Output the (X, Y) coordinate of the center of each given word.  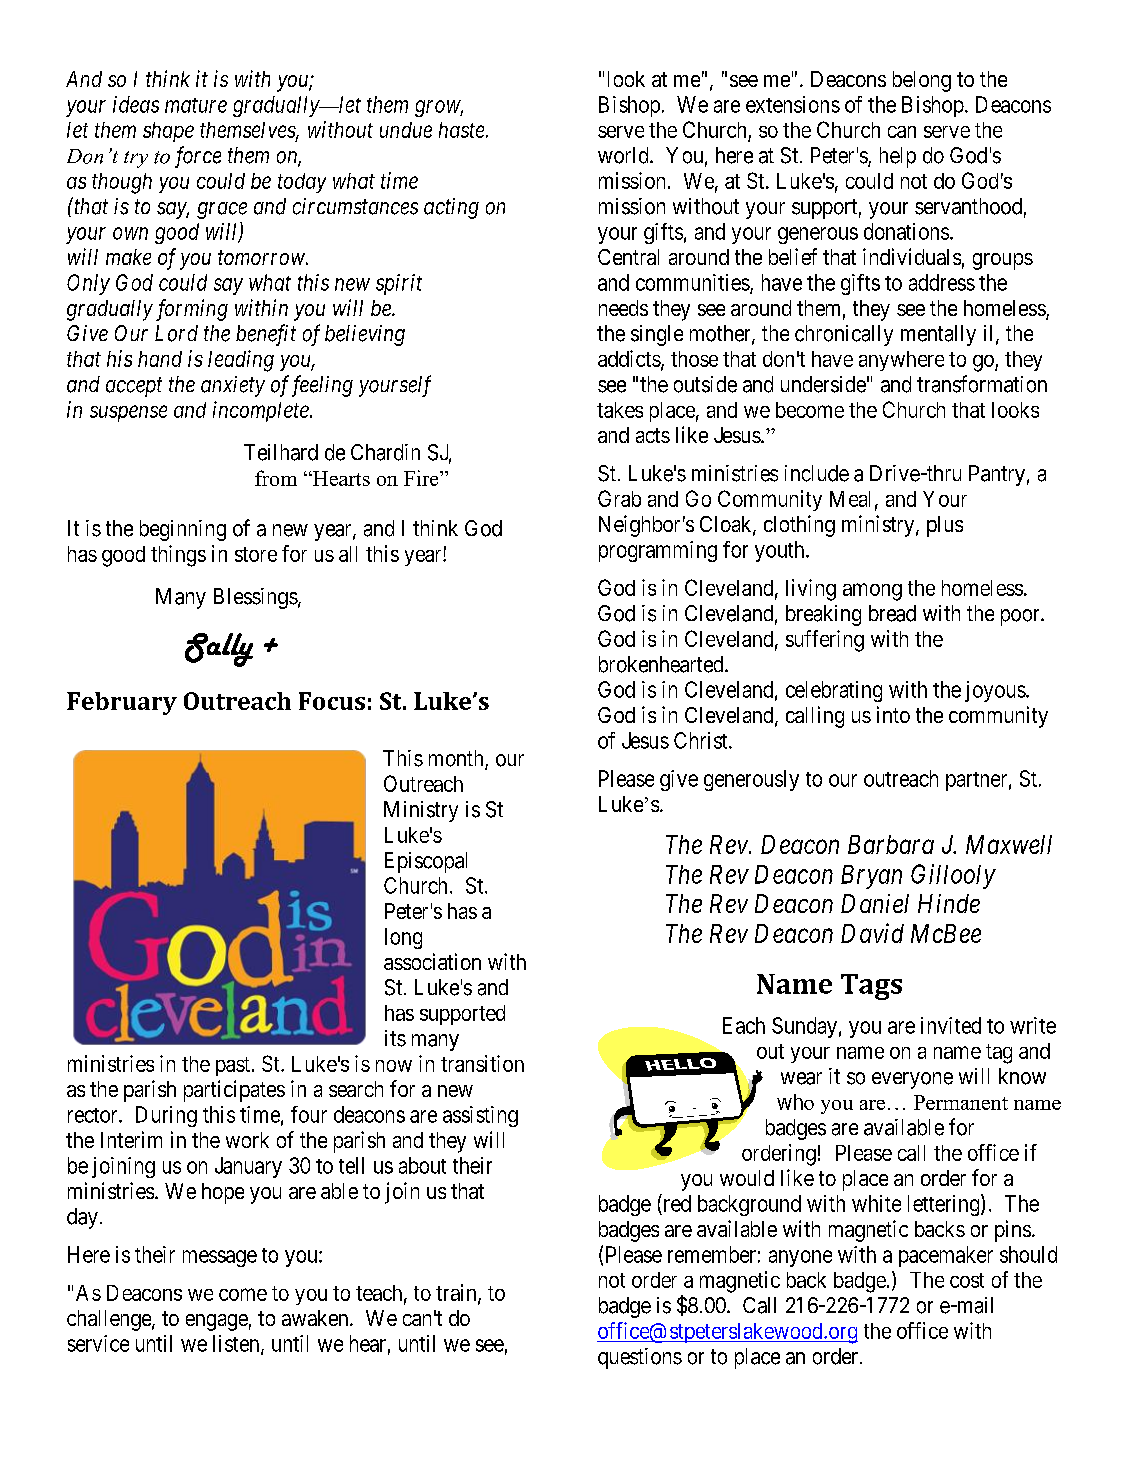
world (624, 155)
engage (217, 1322)
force (198, 157)
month (457, 759)
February (122, 703)
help (898, 157)
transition (482, 1063)
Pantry (997, 475)
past (234, 1066)
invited (951, 1025)
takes (620, 410)
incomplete (262, 411)
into (893, 714)
